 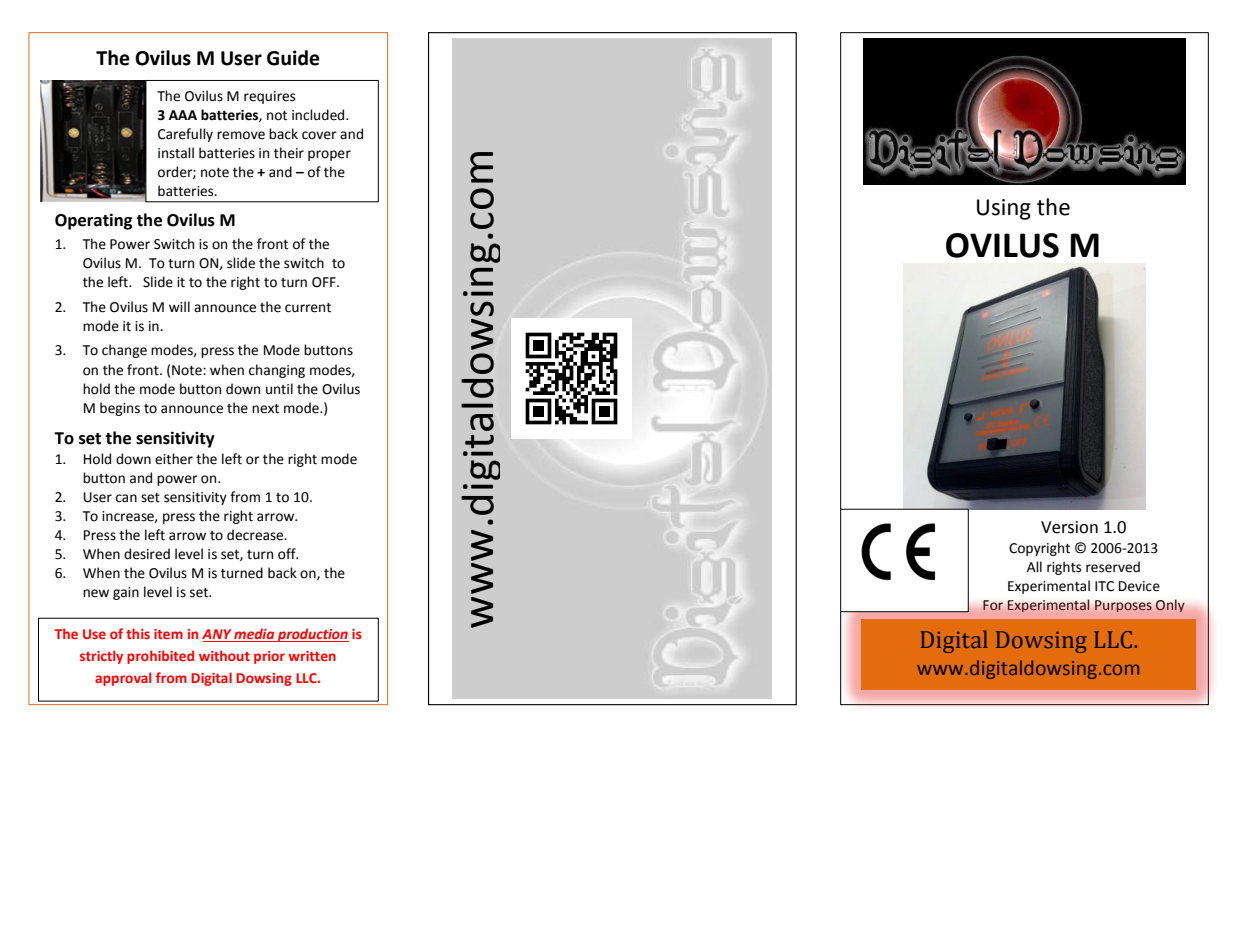 What do you see at coordinates (256, 535) in the image?
I see `decrease` at bounding box center [256, 535].
